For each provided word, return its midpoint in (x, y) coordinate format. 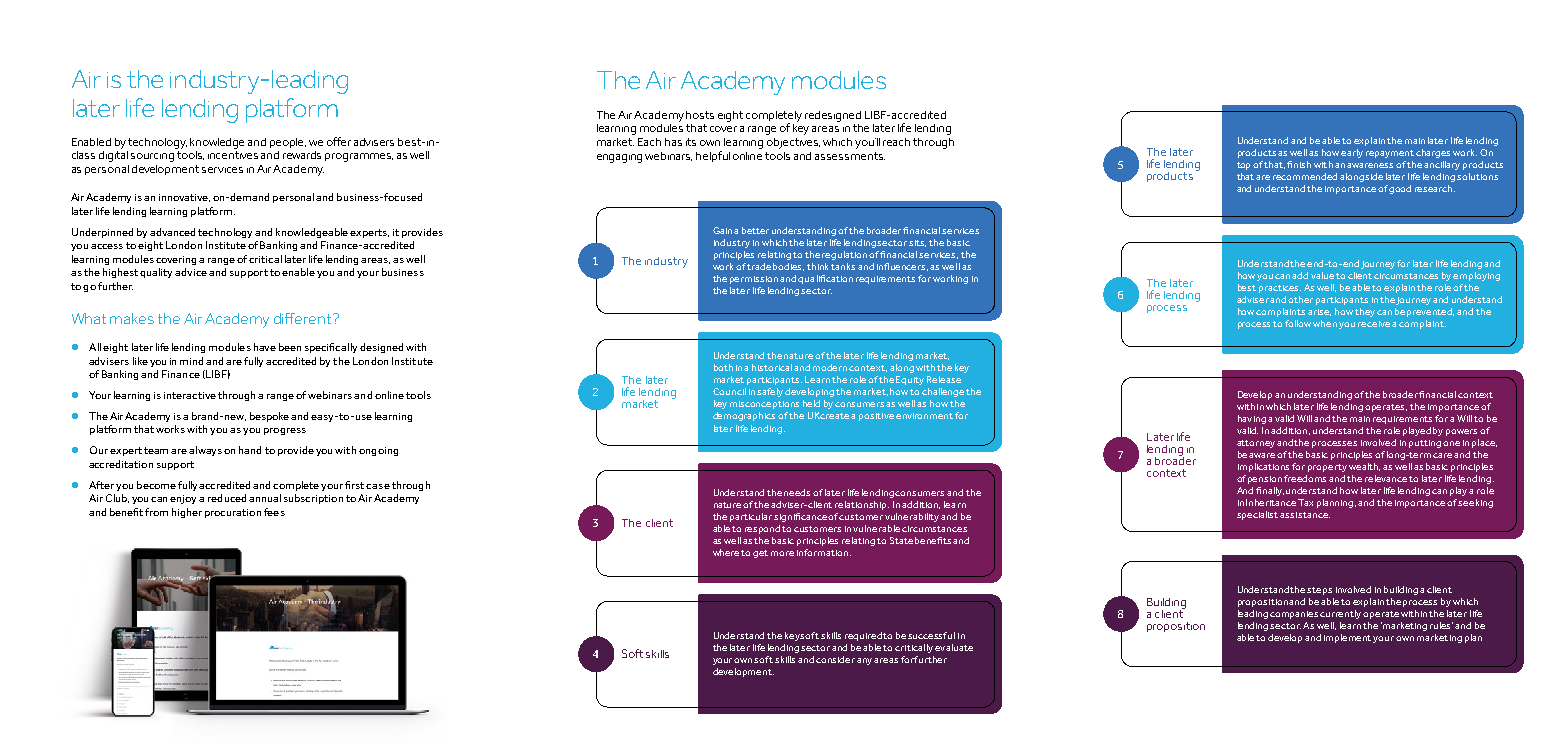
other (1300, 299)
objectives (793, 143)
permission (754, 280)
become (156, 485)
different (304, 318)
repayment (1390, 154)
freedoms (1305, 478)
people (288, 143)
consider (835, 659)
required (864, 636)
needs (797, 492)
